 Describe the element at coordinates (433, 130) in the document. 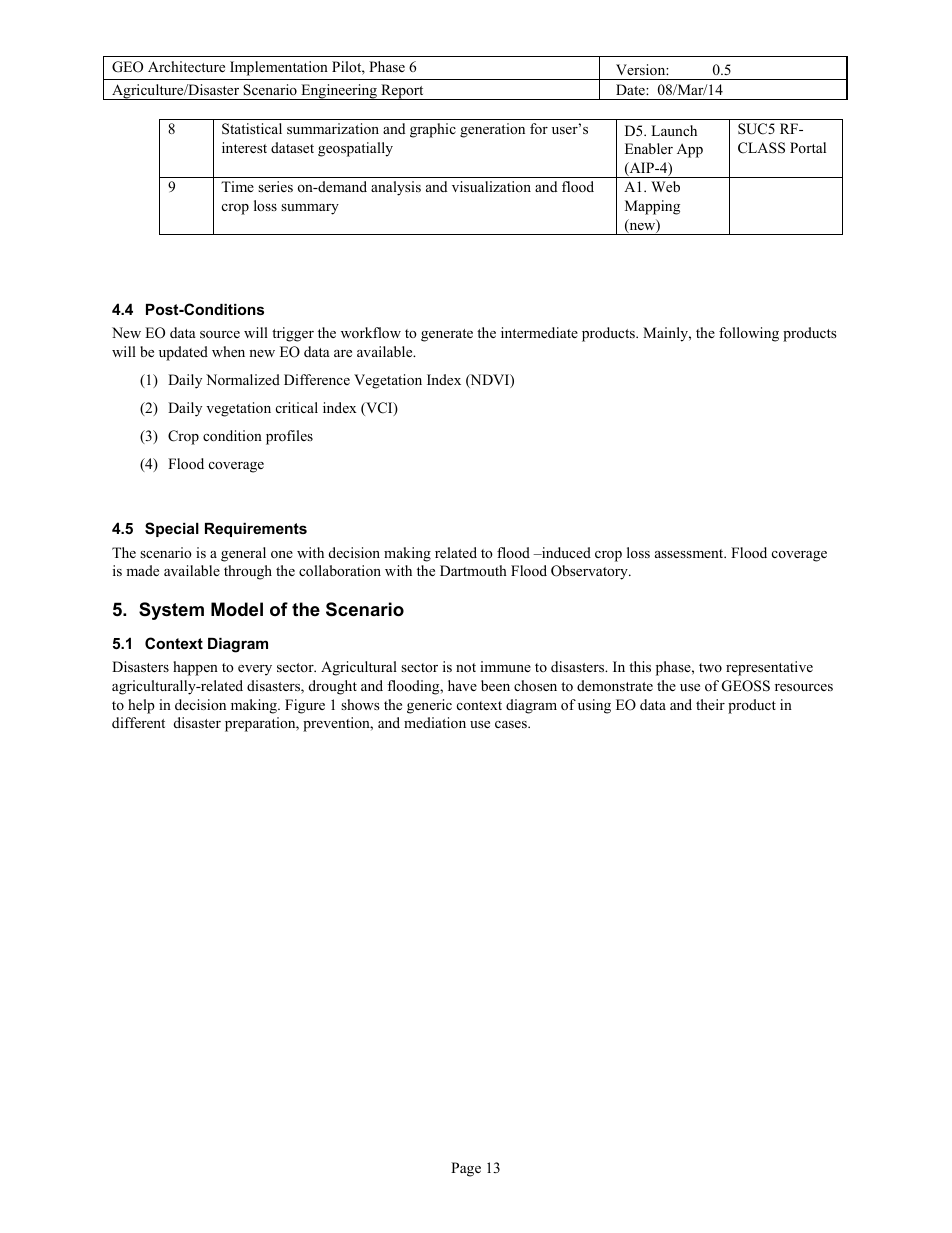

I see `graphic` at that location.
